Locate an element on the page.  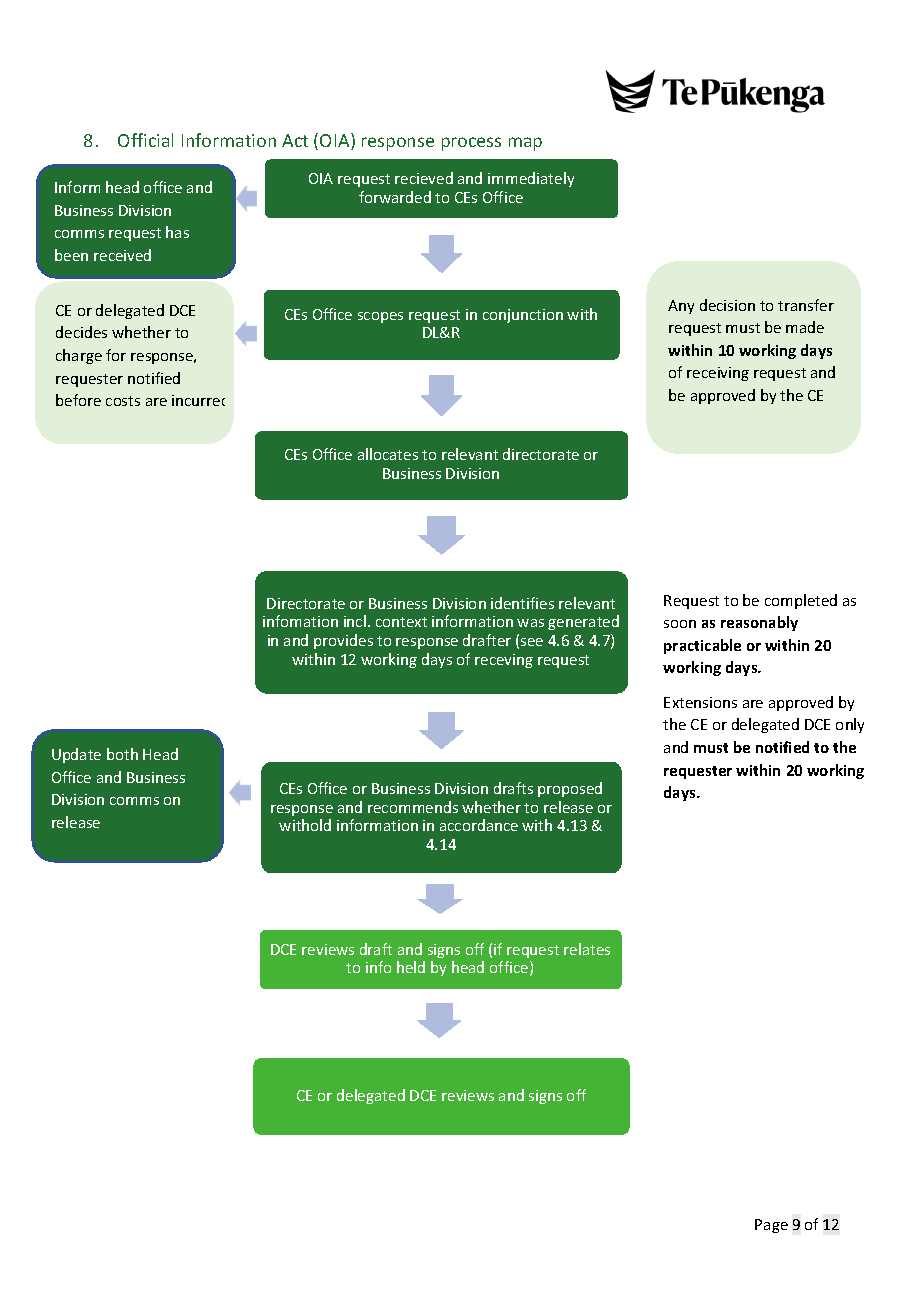
held is located at coordinates (411, 967).
